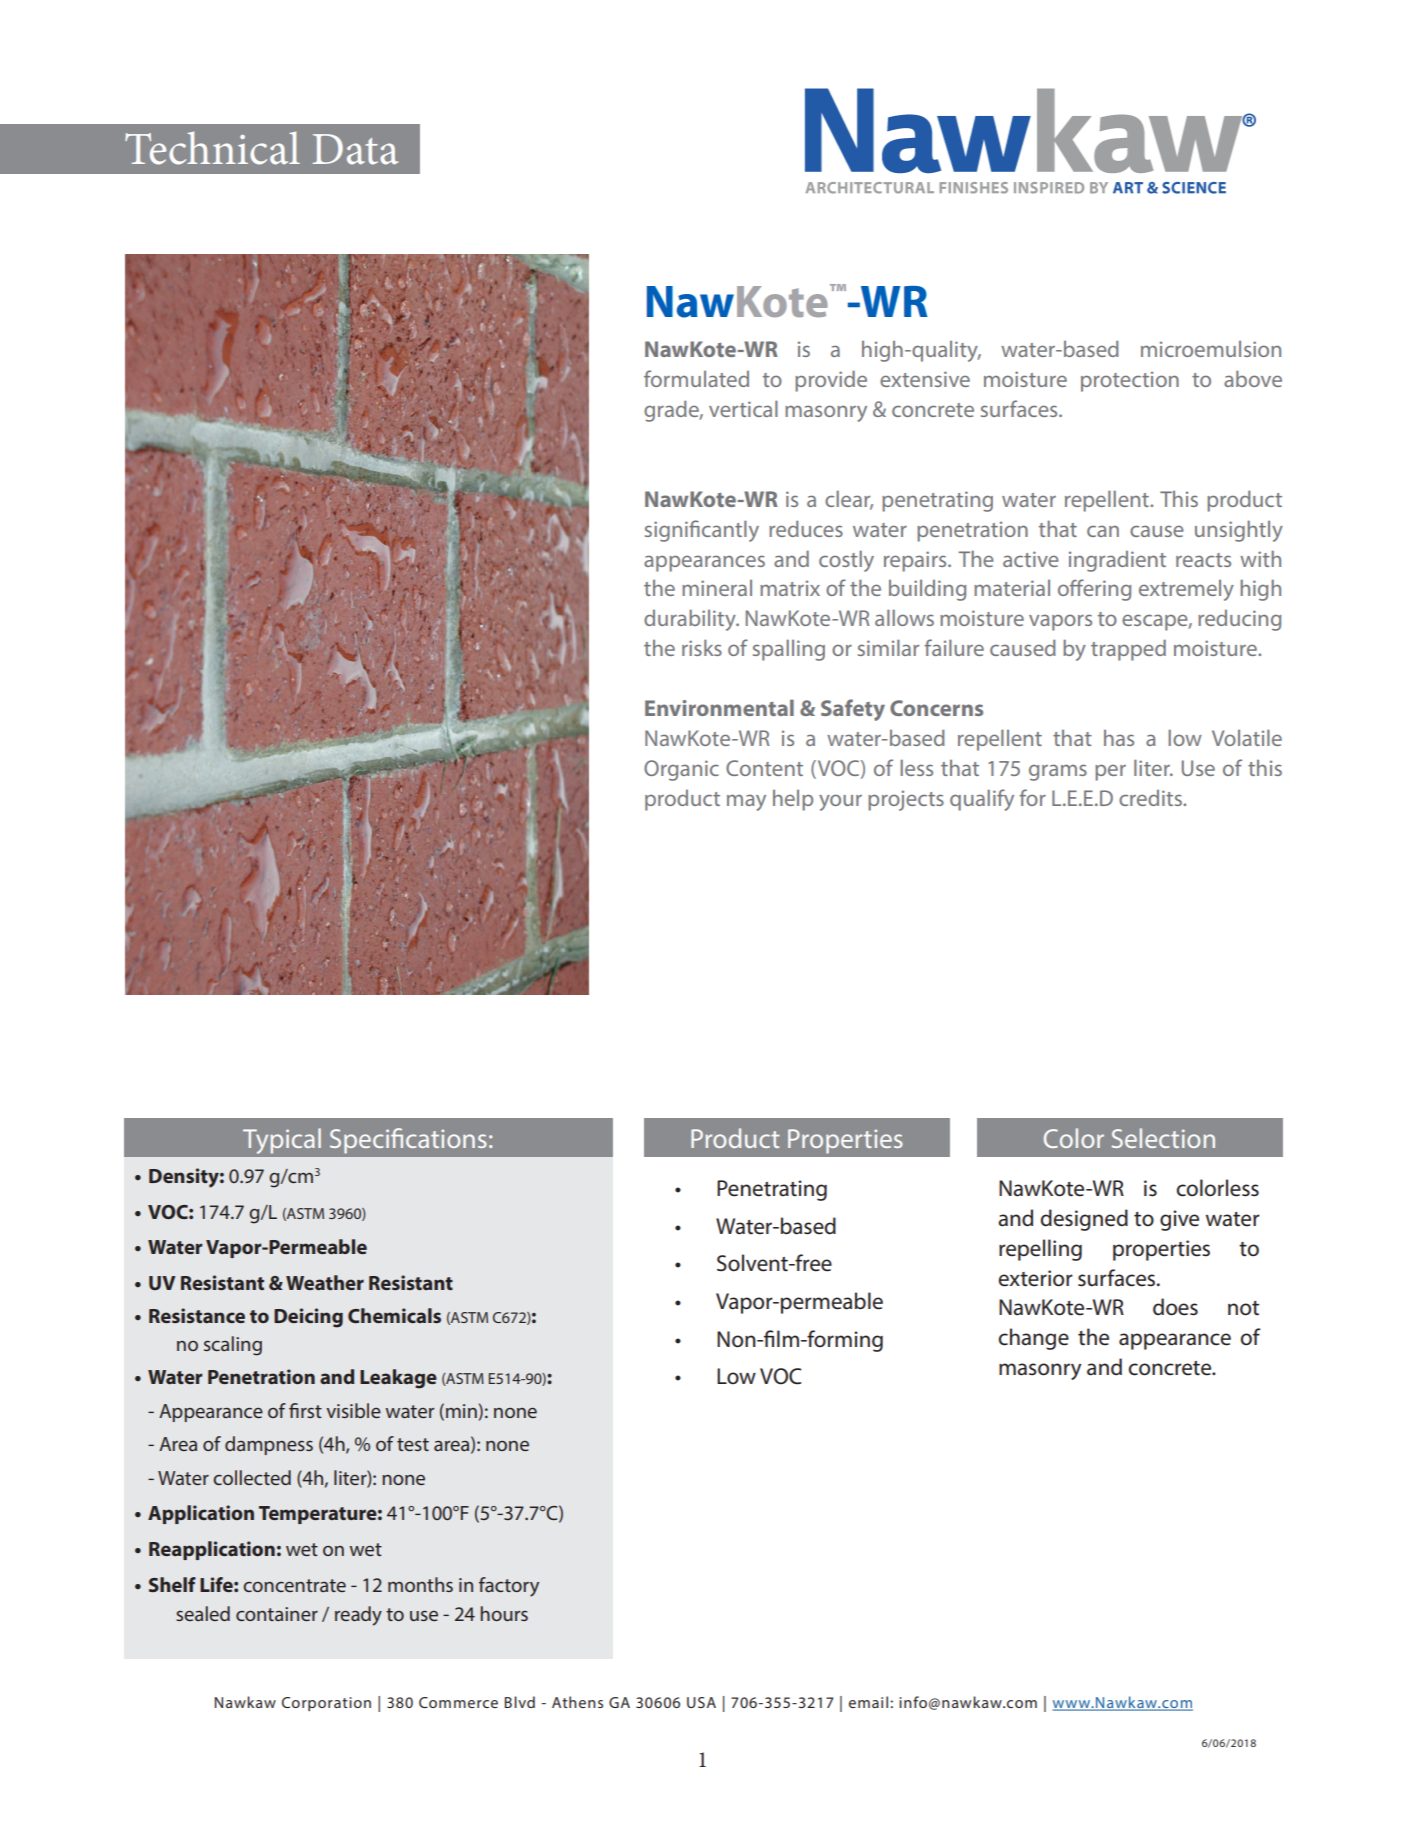  What do you see at coordinates (281, 1141) in the screenshot?
I see `Typical` at bounding box center [281, 1141].
